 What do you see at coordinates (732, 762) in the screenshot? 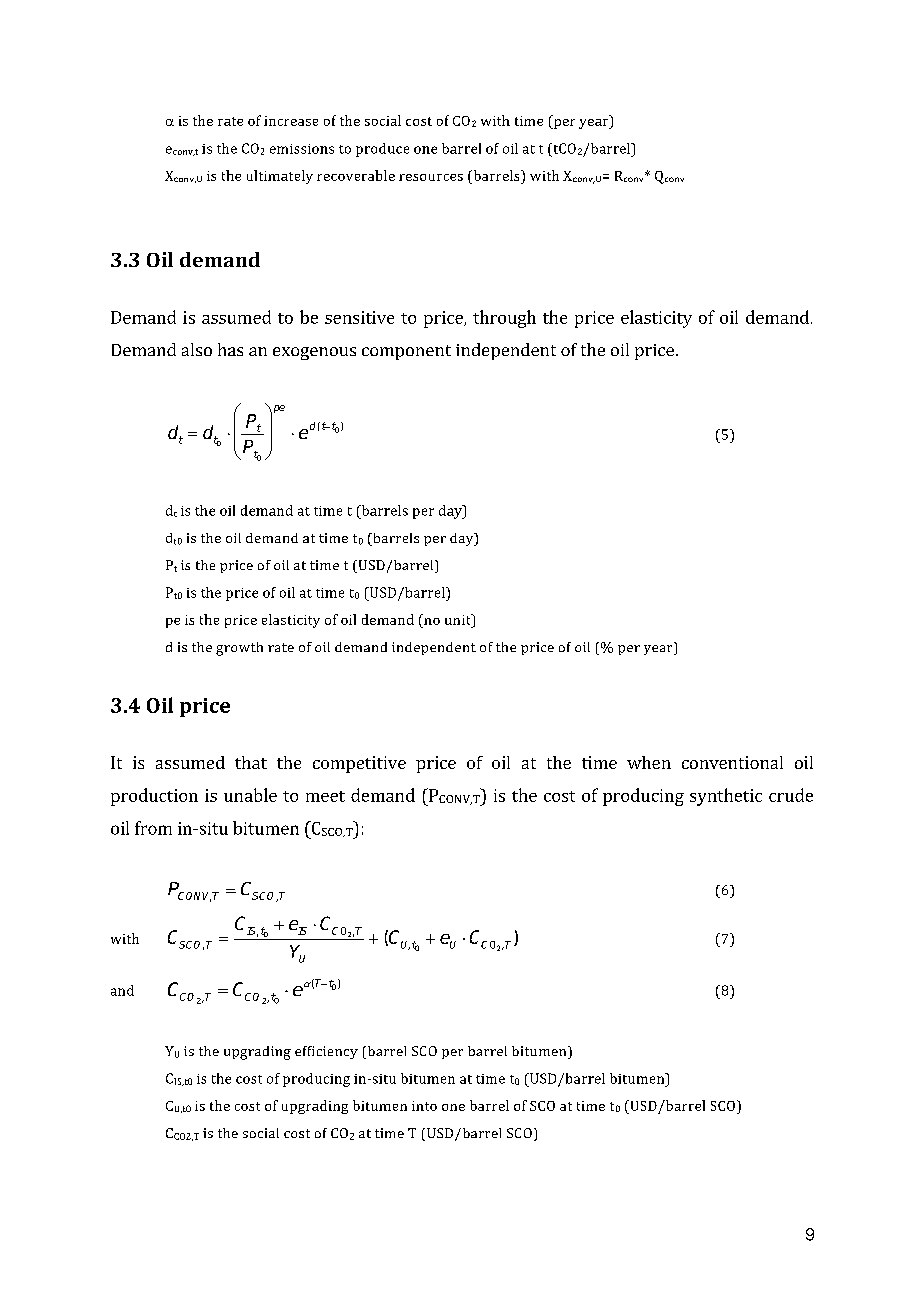
I see `conventional` at bounding box center [732, 762].
